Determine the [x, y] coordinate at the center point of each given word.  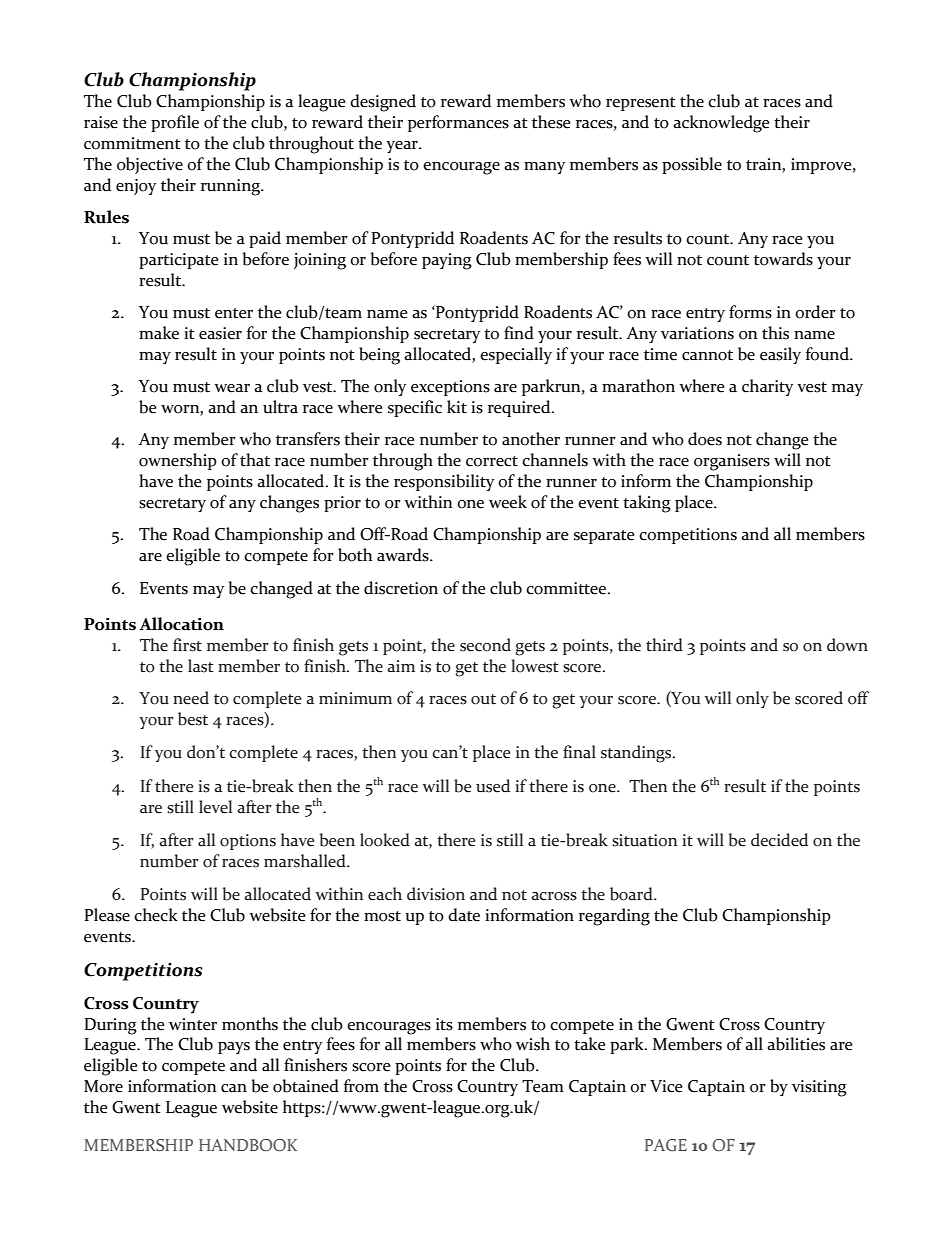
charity [767, 387]
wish [533, 1044]
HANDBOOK [248, 1145]
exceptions [450, 388]
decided [779, 840]
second [485, 645]
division [436, 894]
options [248, 842]
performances [458, 123]
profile [175, 123]
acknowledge [721, 124]
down [847, 645]
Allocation [181, 624]
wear [232, 388]
